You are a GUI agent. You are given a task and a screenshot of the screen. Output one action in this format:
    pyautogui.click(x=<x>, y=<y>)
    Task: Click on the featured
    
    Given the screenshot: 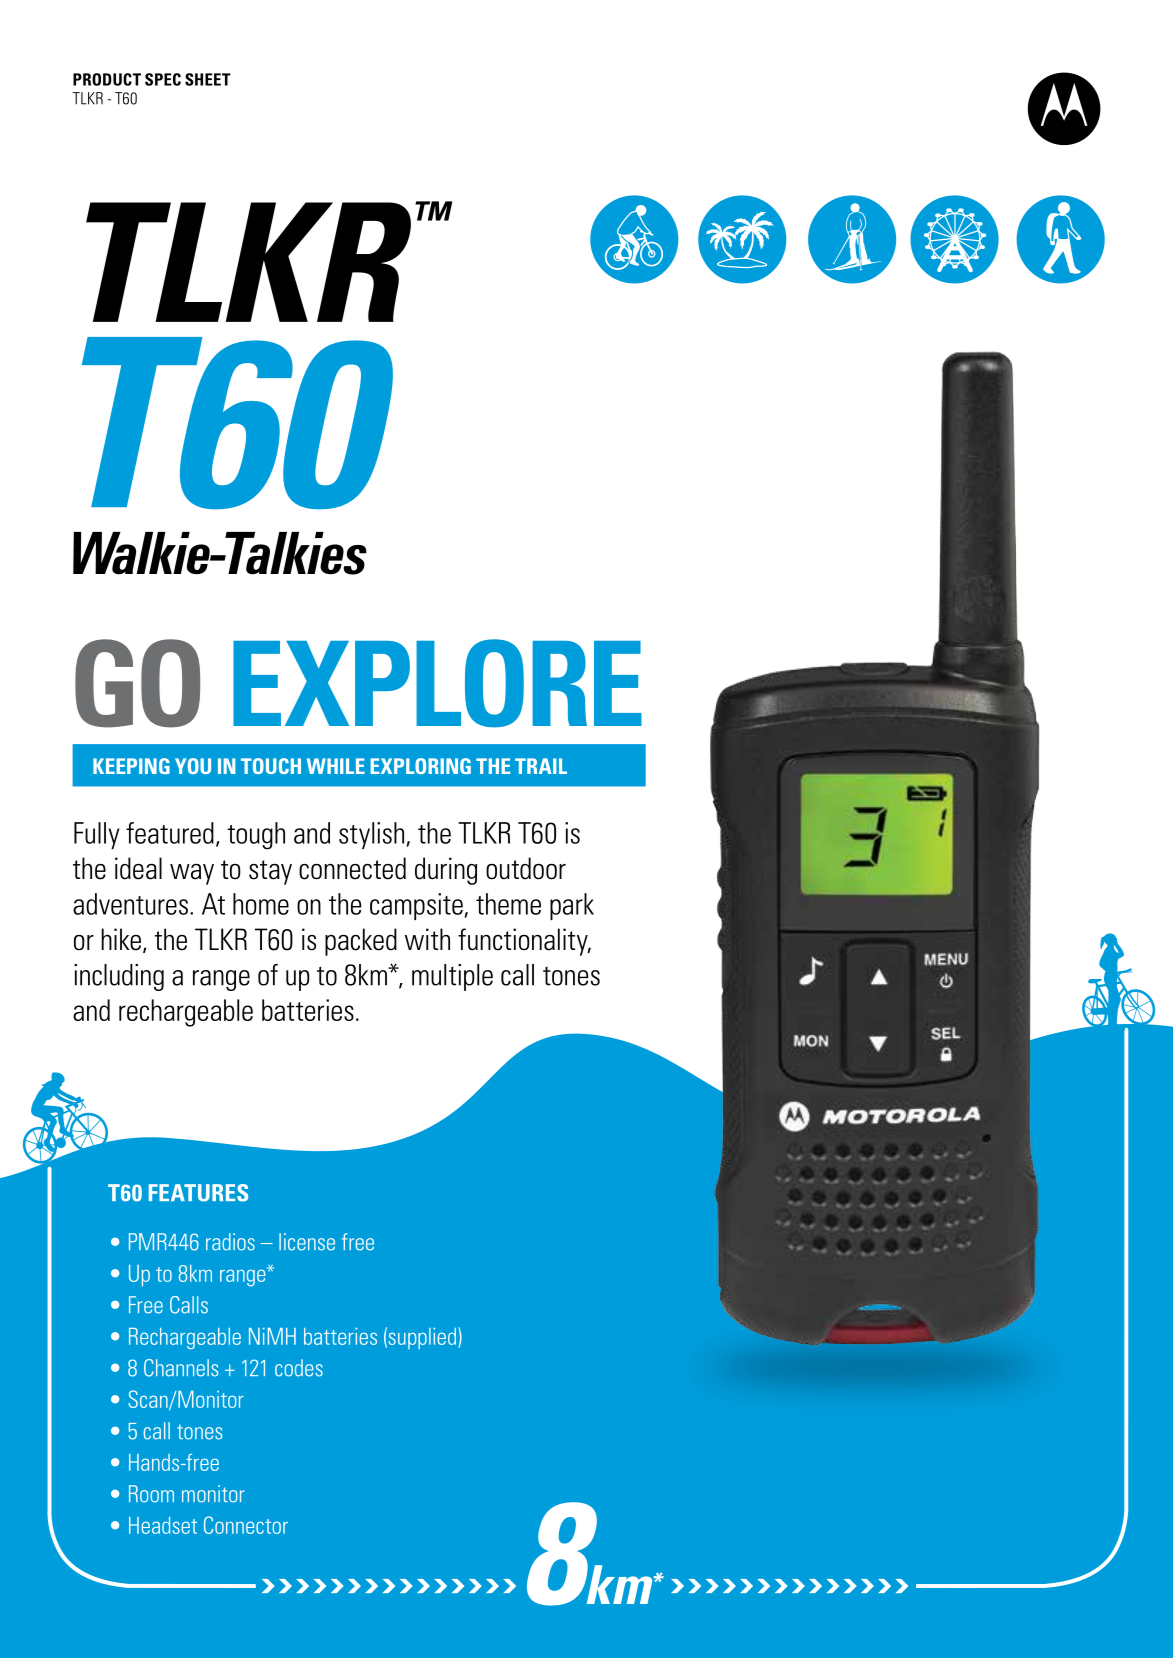 What is the action you would take?
    pyautogui.click(x=170, y=833)
